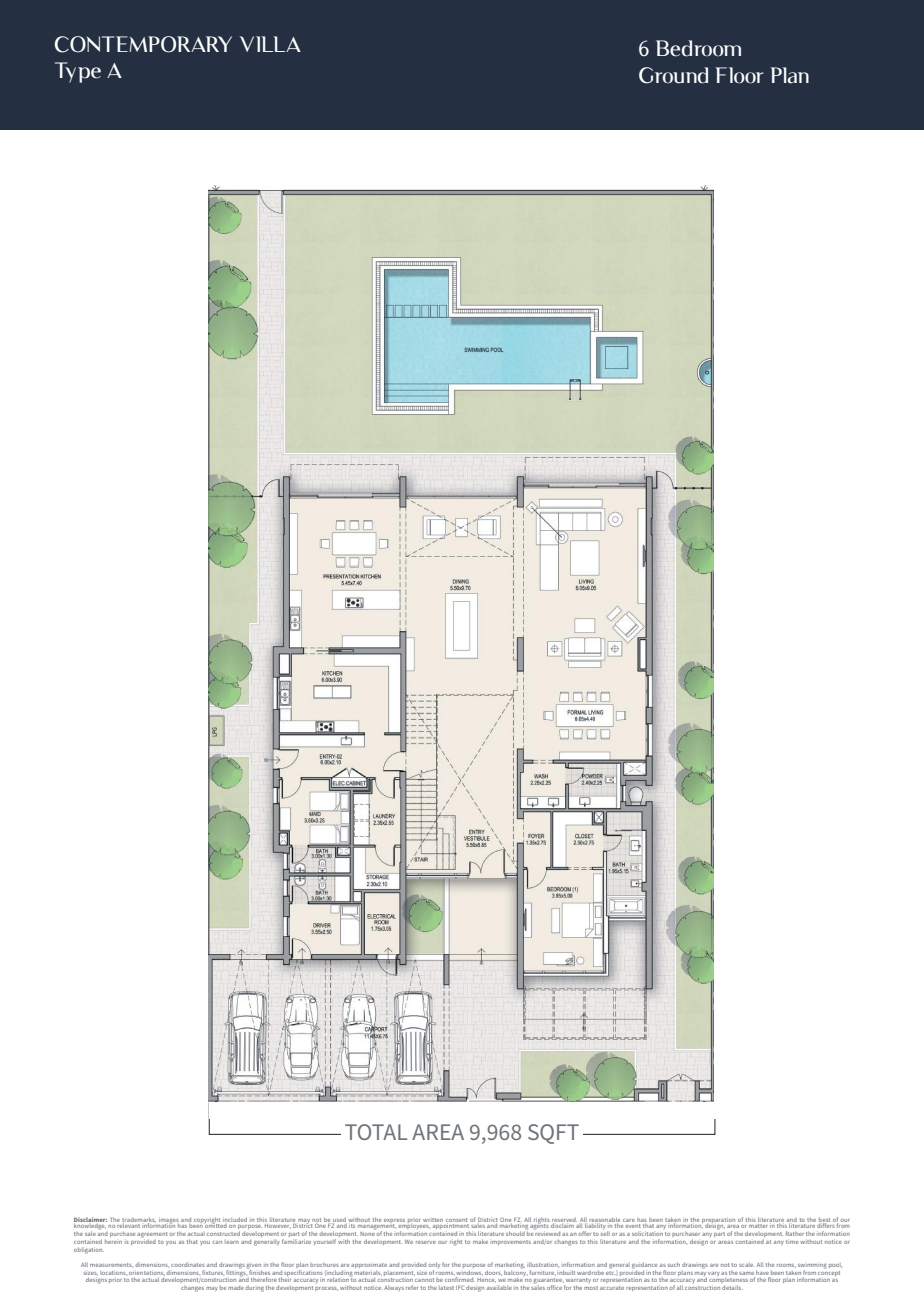 The height and width of the image is (1308, 924). I want to click on Bedroom, so click(698, 48).
